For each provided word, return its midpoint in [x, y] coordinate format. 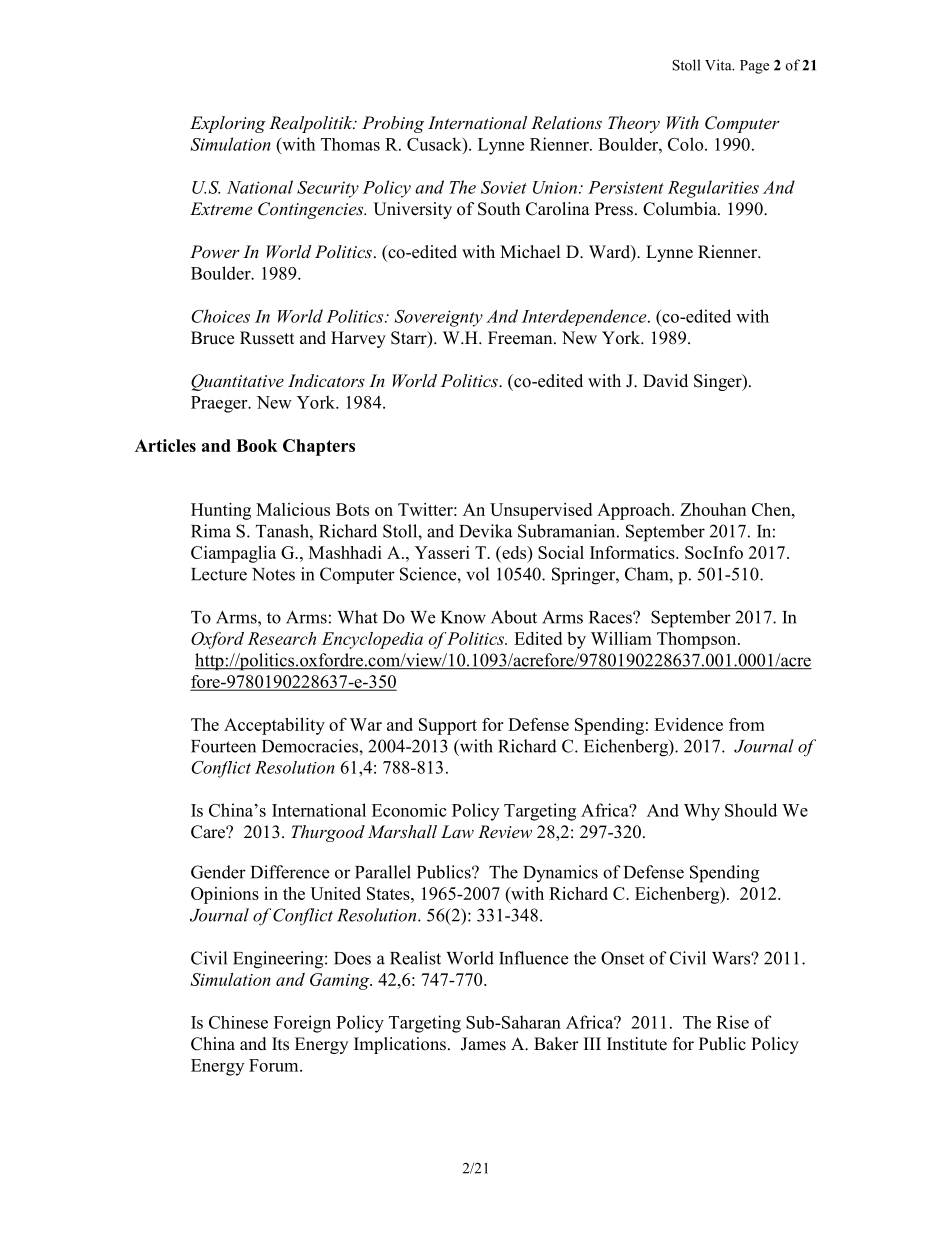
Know [463, 617]
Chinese [238, 1022]
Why [702, 812]
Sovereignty [438, 318]
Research [282, 638]
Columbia [681, 209]
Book [257, 445]
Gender [218, 872]
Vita [719, 65]
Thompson [698, 640]
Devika [485, 531]
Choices [220, 316]
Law [457, 831]
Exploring [228, 124]
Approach [635, 511]
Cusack [435, 144]
